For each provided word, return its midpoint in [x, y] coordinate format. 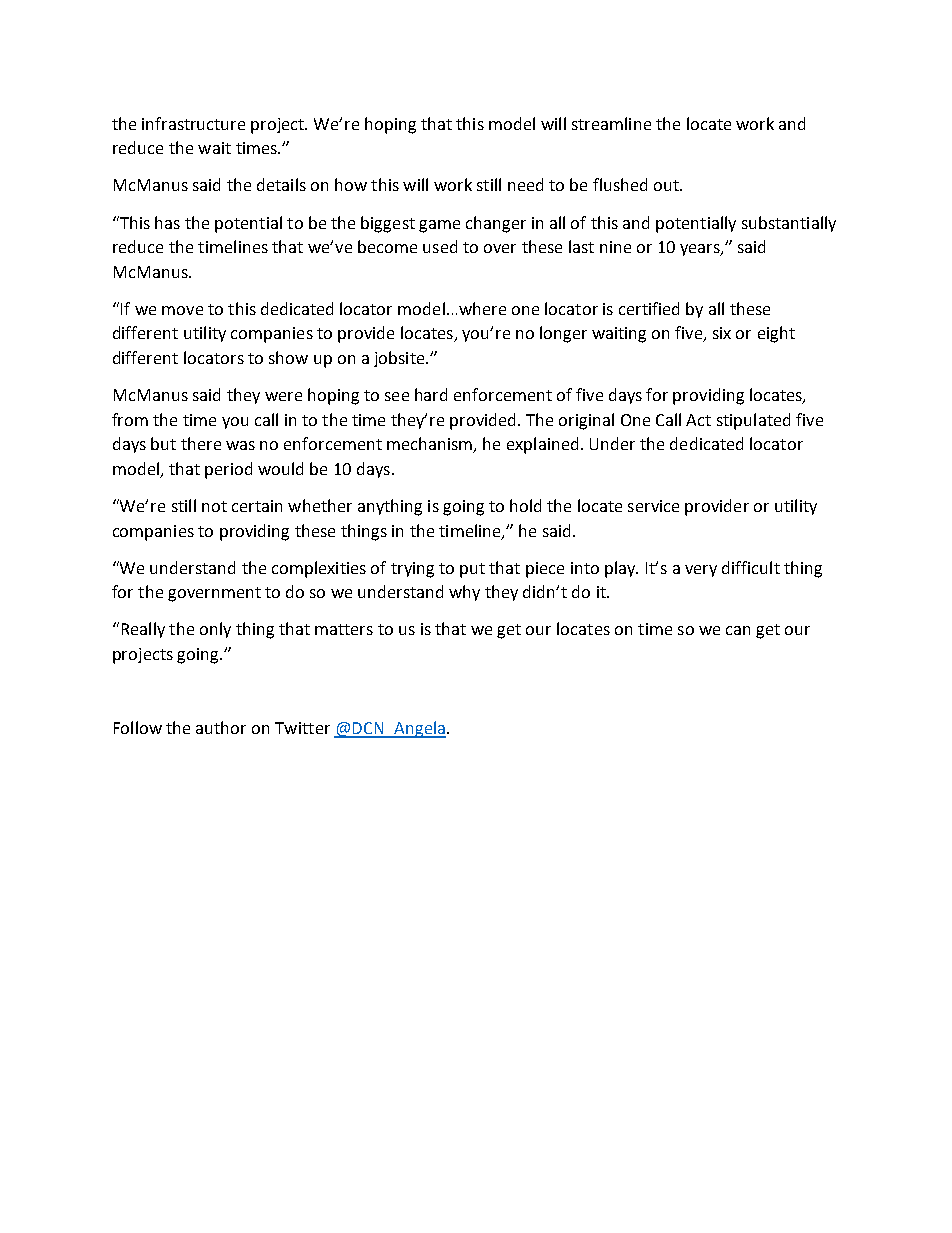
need [525, 184]
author [221, 727]
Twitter [302, 728]
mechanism [431, 445]
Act [698, 420]
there [201, 443]
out [667, 185]
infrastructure [193, 123]
